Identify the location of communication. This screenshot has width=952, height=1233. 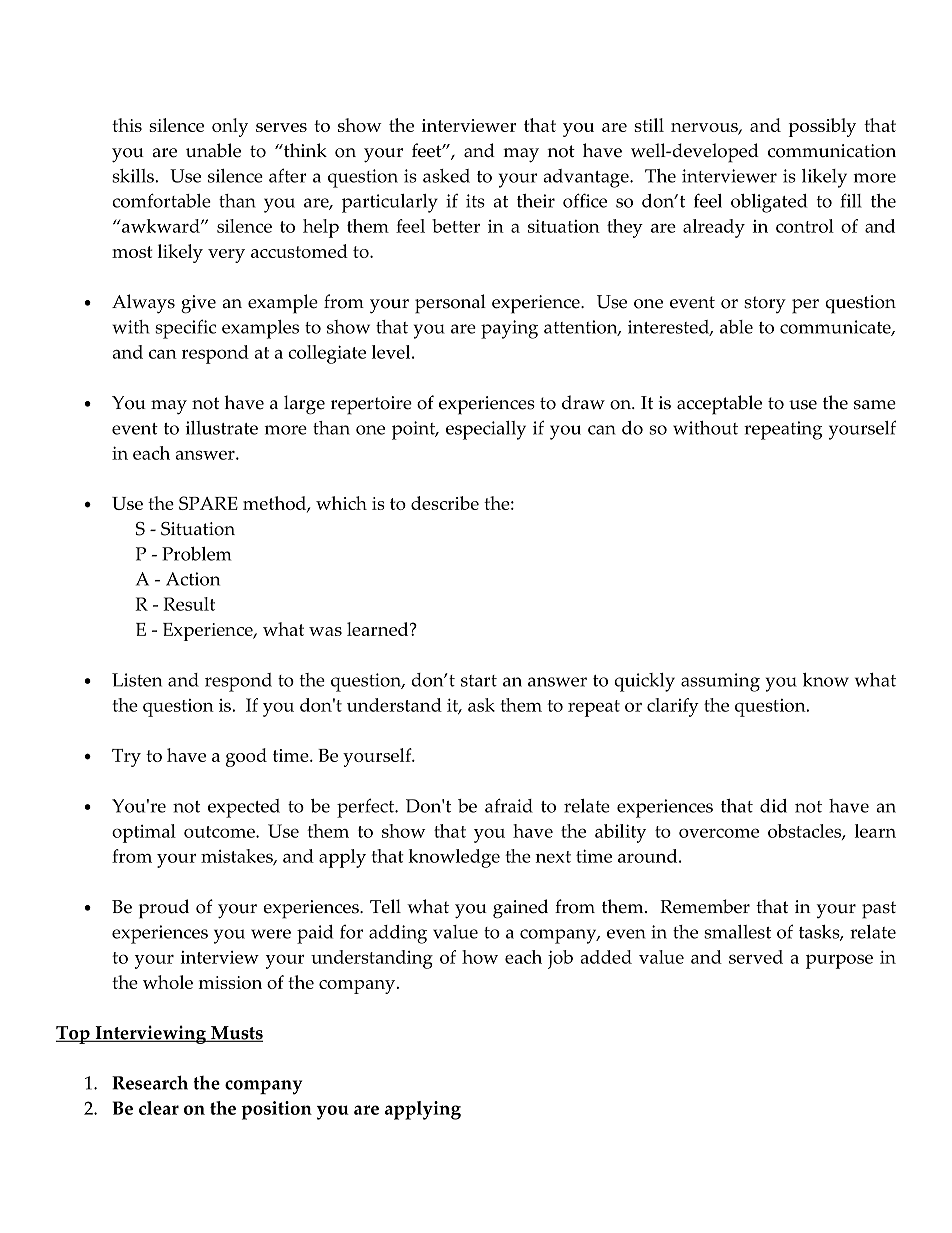
(832, 151).
